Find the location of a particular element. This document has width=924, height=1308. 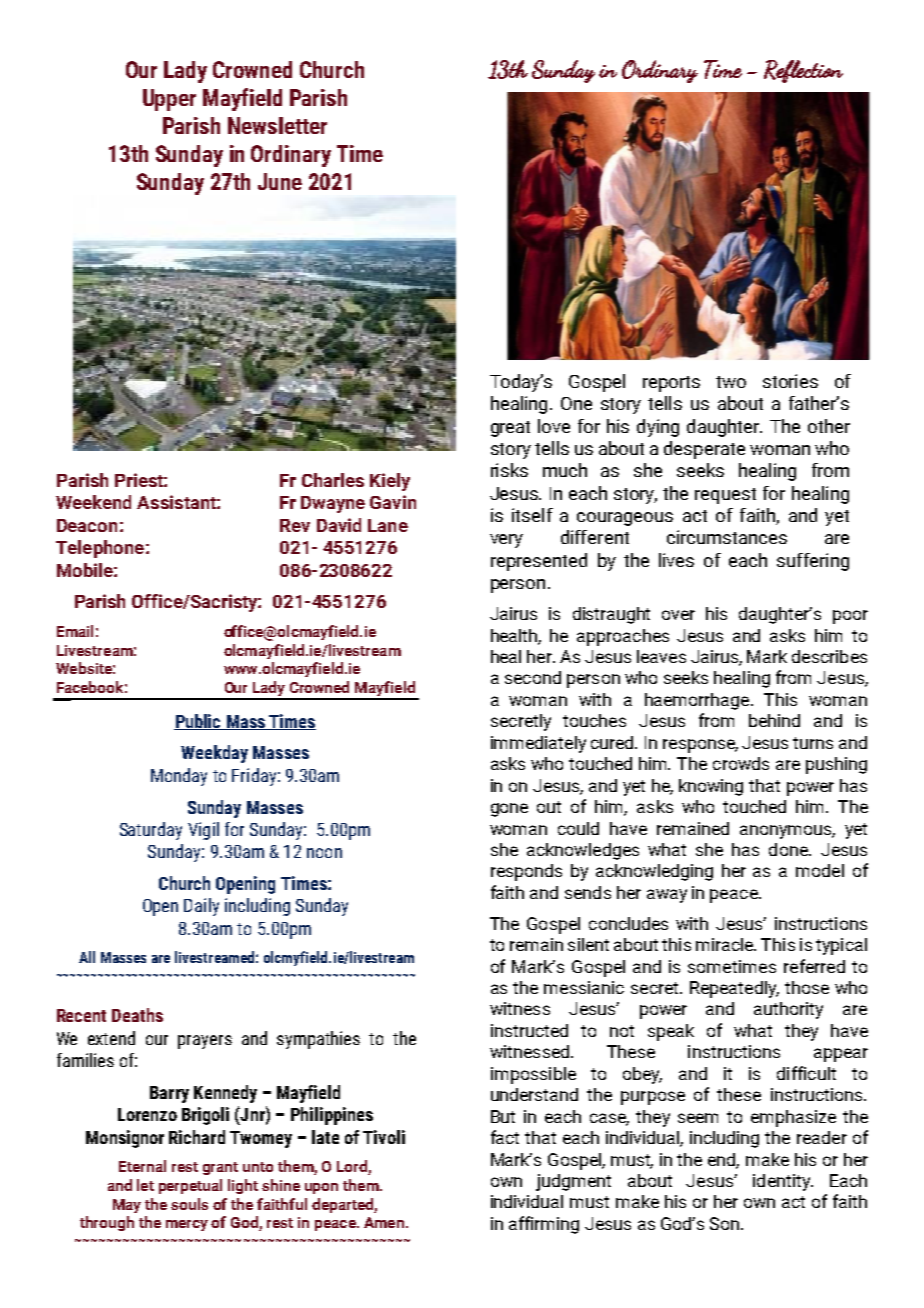

Weekend is located at coordinates (93, 502).
